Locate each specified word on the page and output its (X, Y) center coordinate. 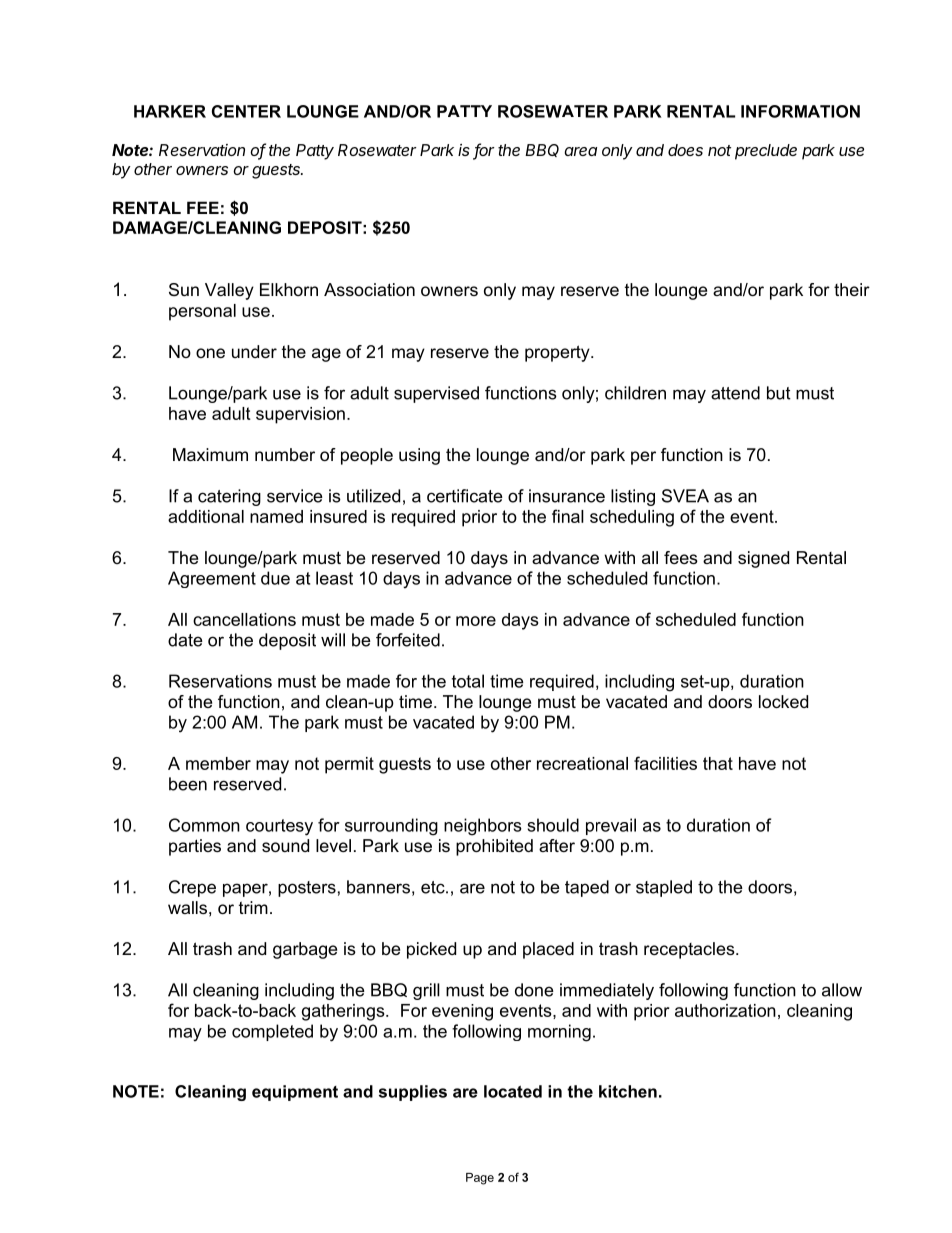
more (476, 621)
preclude (766, 152)
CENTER (246, 111)
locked (783, 701)
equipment (295, 1093)
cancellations (244, 619)
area (580, 151)
